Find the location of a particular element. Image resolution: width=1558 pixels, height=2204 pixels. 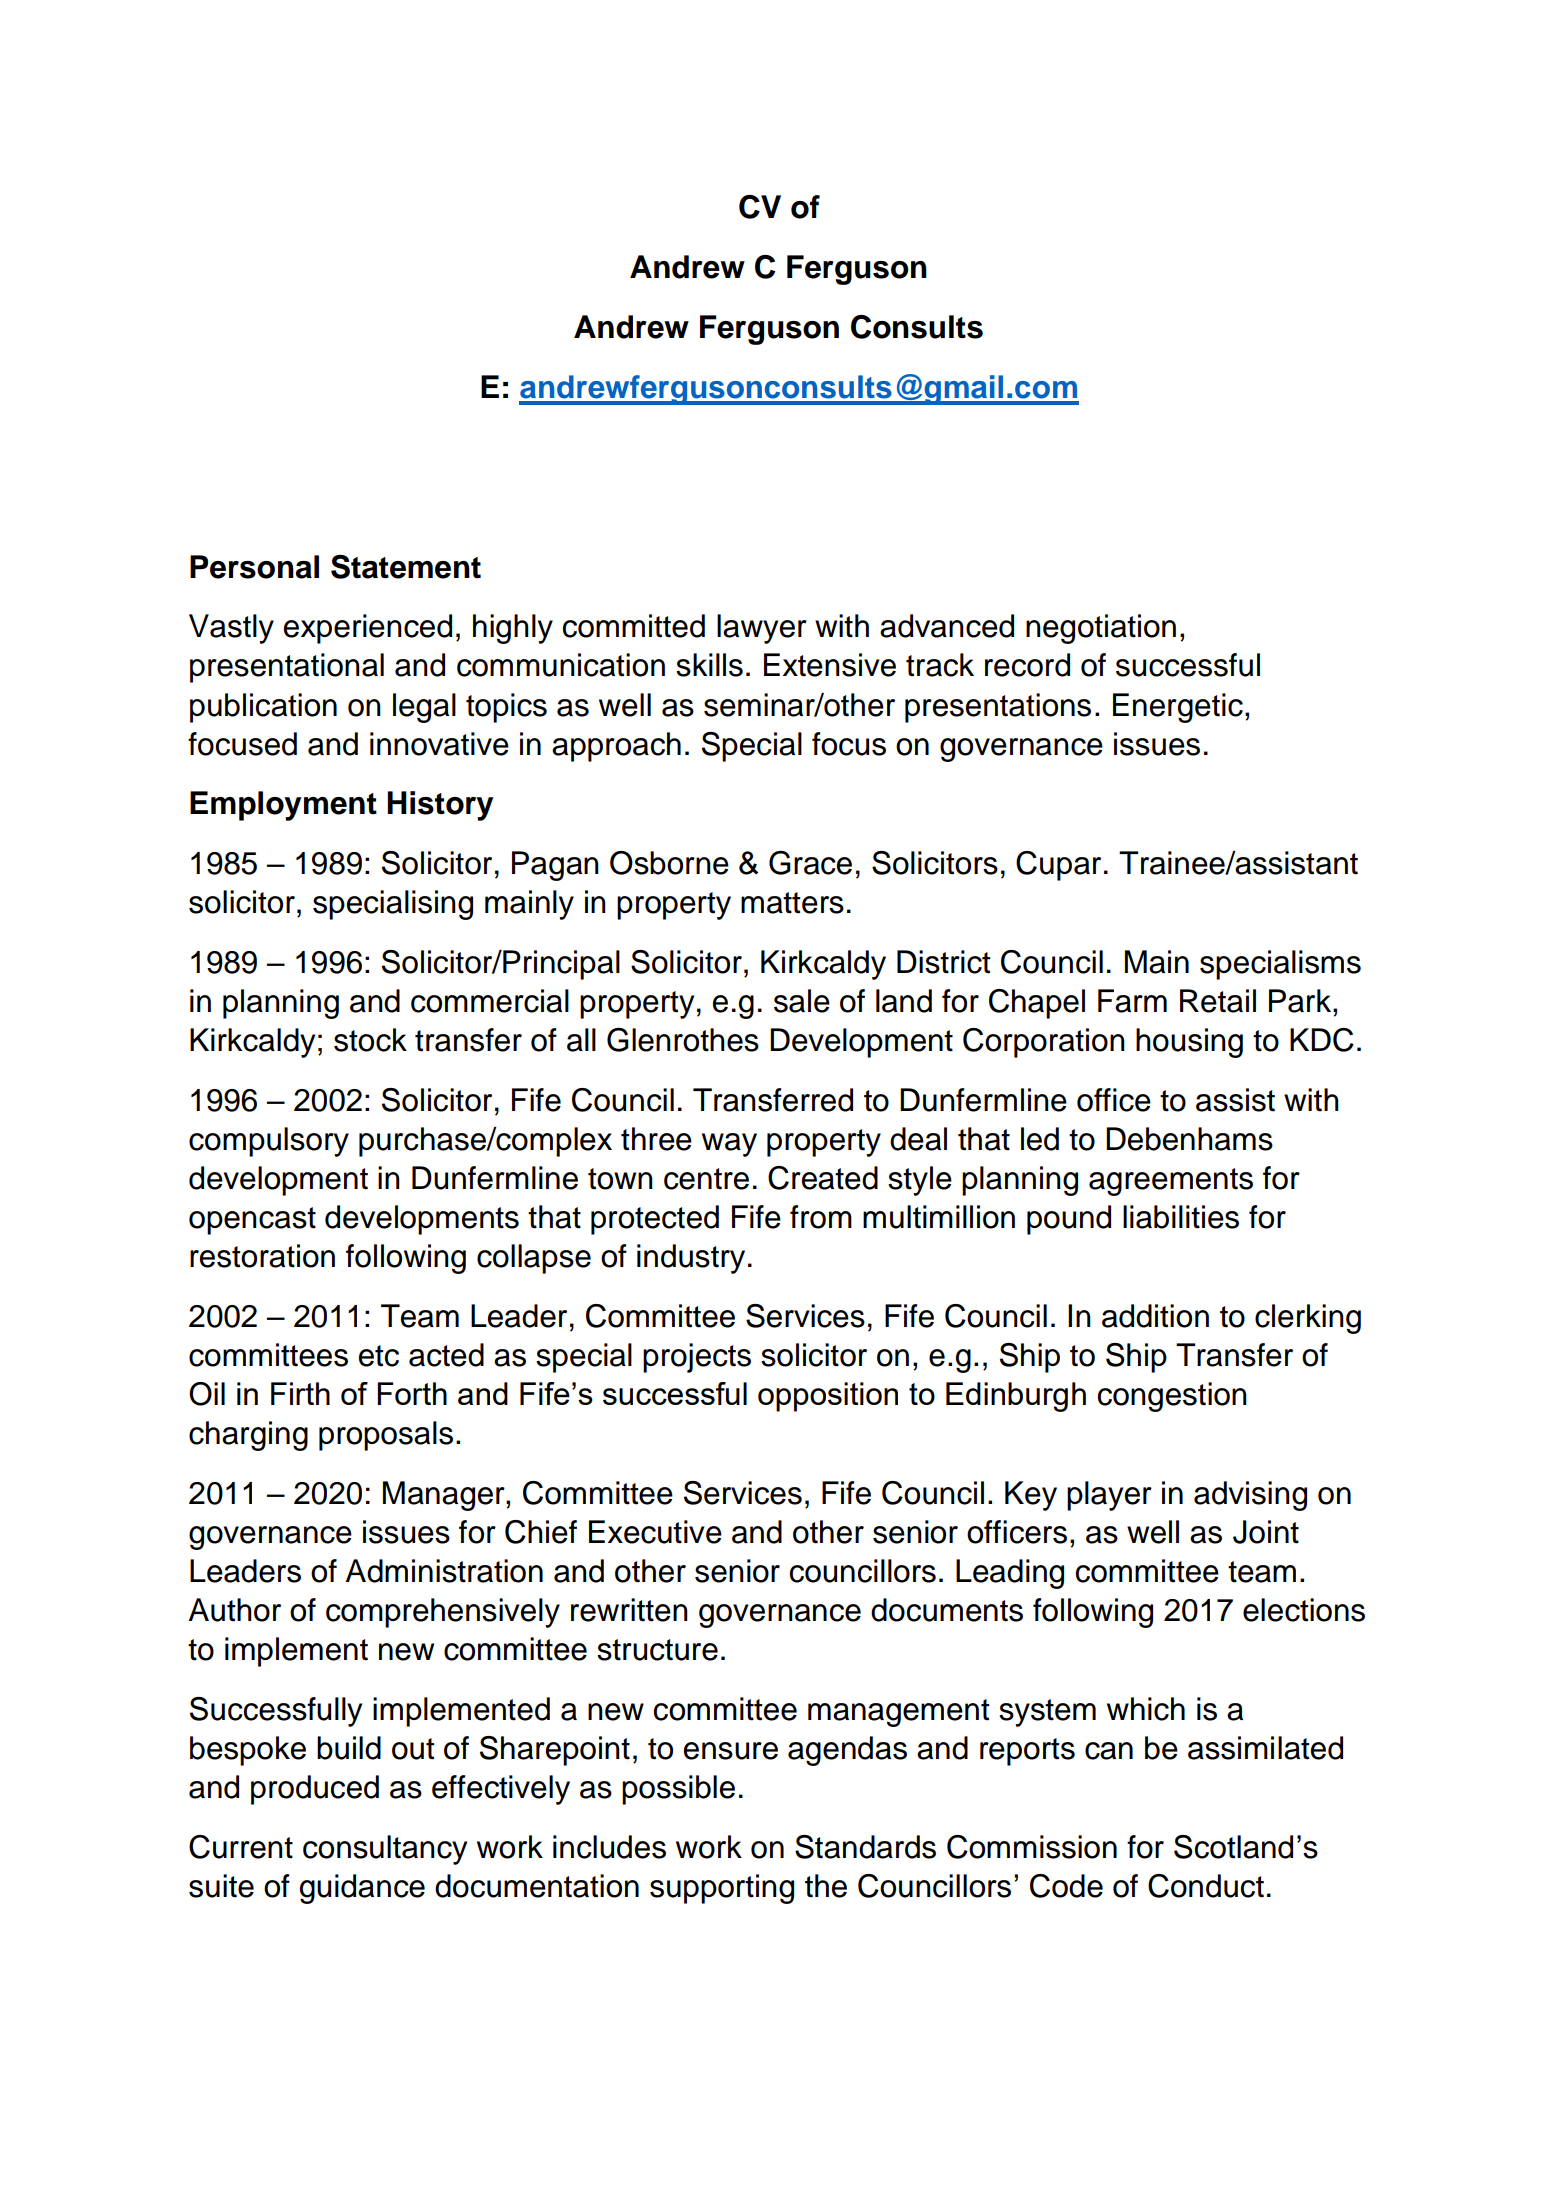

consultancy is located at coordinates (385, 1850).
